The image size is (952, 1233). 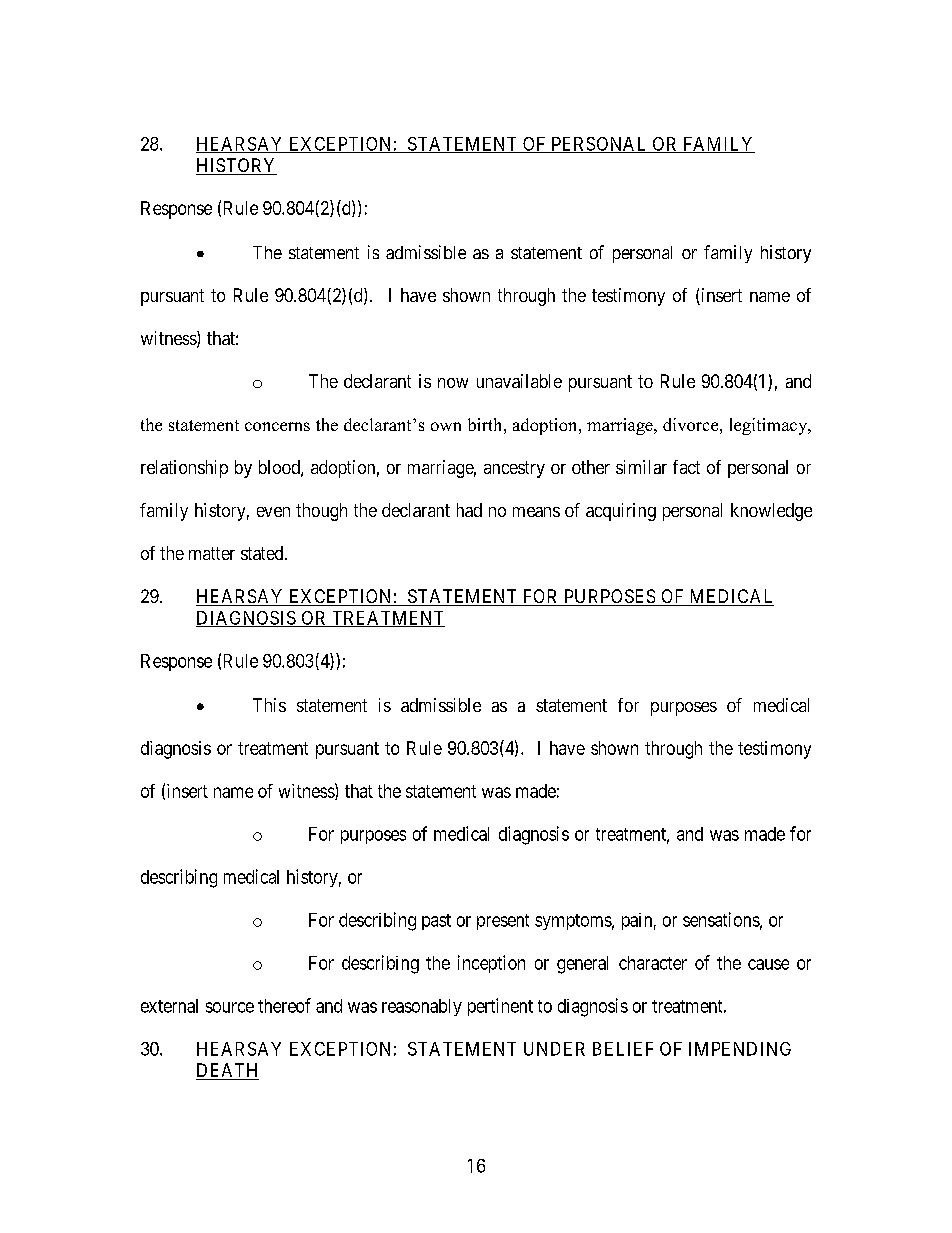 I want to click on pertinent, so click(x=500, y=1007).
